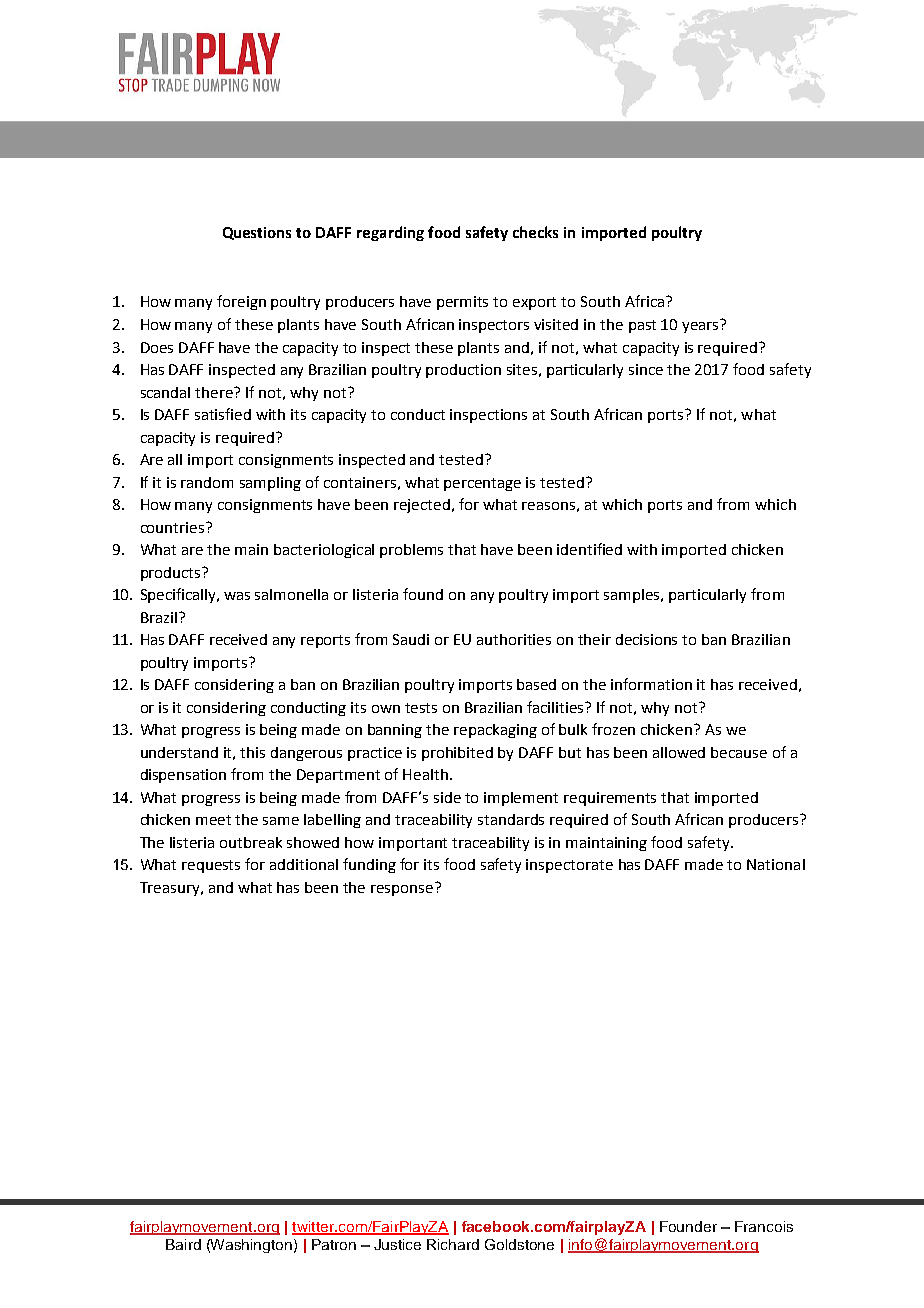  What do you see at coordinates (457, 754) in the screenshot?
I see `prohibited` at bounding box center [457, 754].
